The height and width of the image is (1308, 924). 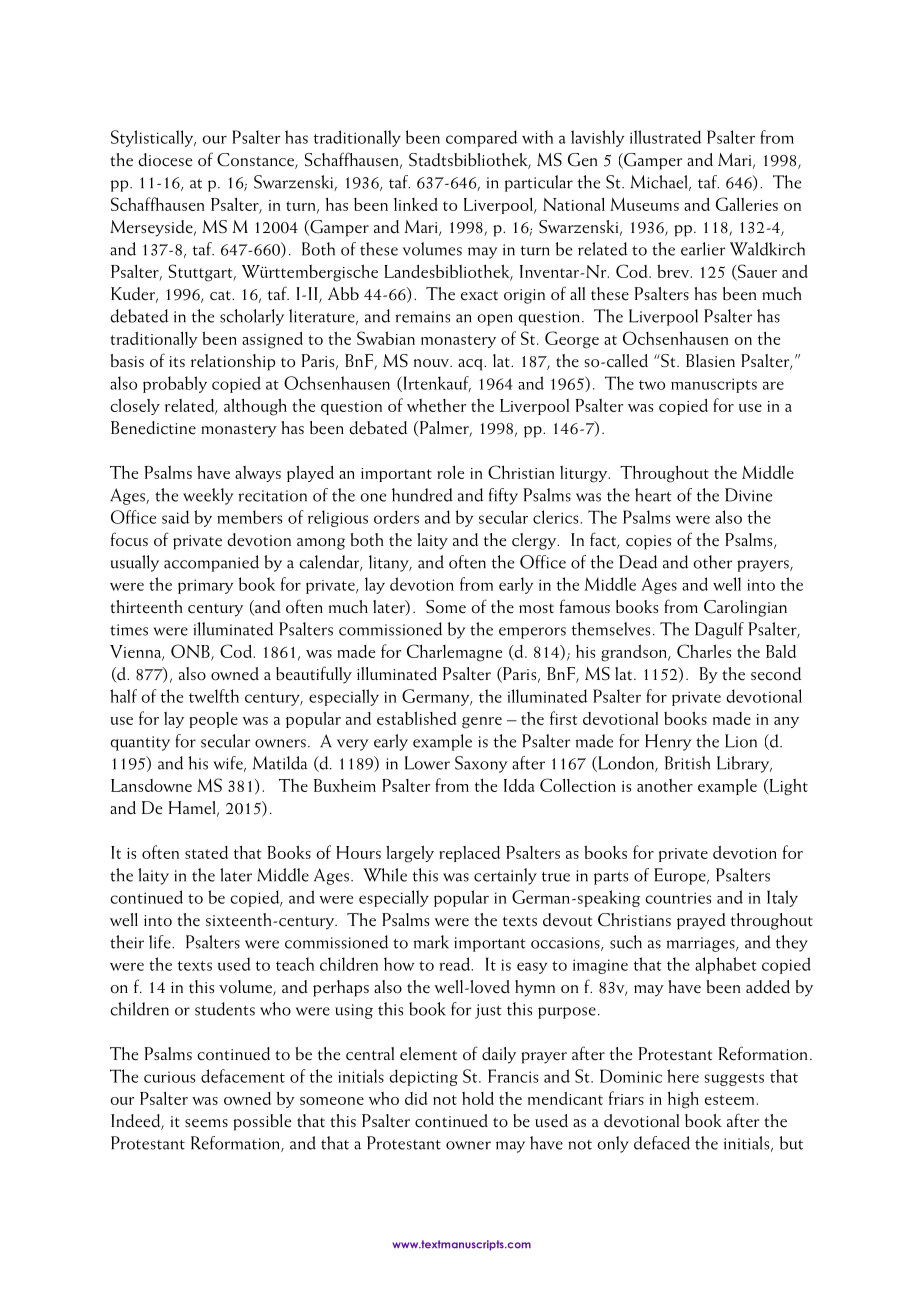 What do you see at coordinates (478, 1098) in the image?
I see `hold` at bounding box center [478, 1098].
